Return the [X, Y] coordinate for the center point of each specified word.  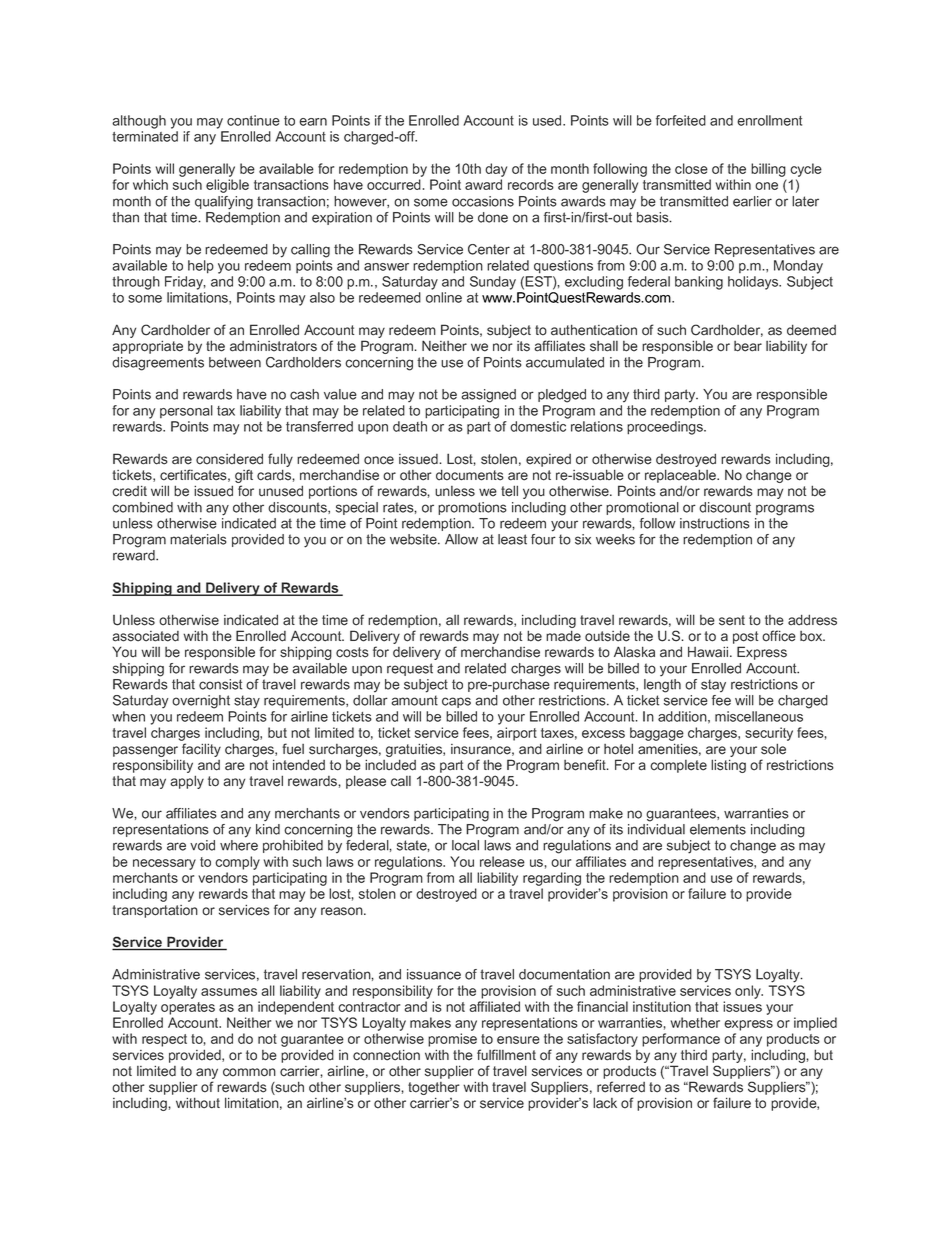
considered [229, 459]
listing [728, 766]
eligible [227, 186]
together [434, 1090]
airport [517, 734]
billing [768, 170]
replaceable [681, 476]
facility [201, 750]
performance [681, 1040]
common [249, 1072]
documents [470, 475]
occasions [483, 201]
